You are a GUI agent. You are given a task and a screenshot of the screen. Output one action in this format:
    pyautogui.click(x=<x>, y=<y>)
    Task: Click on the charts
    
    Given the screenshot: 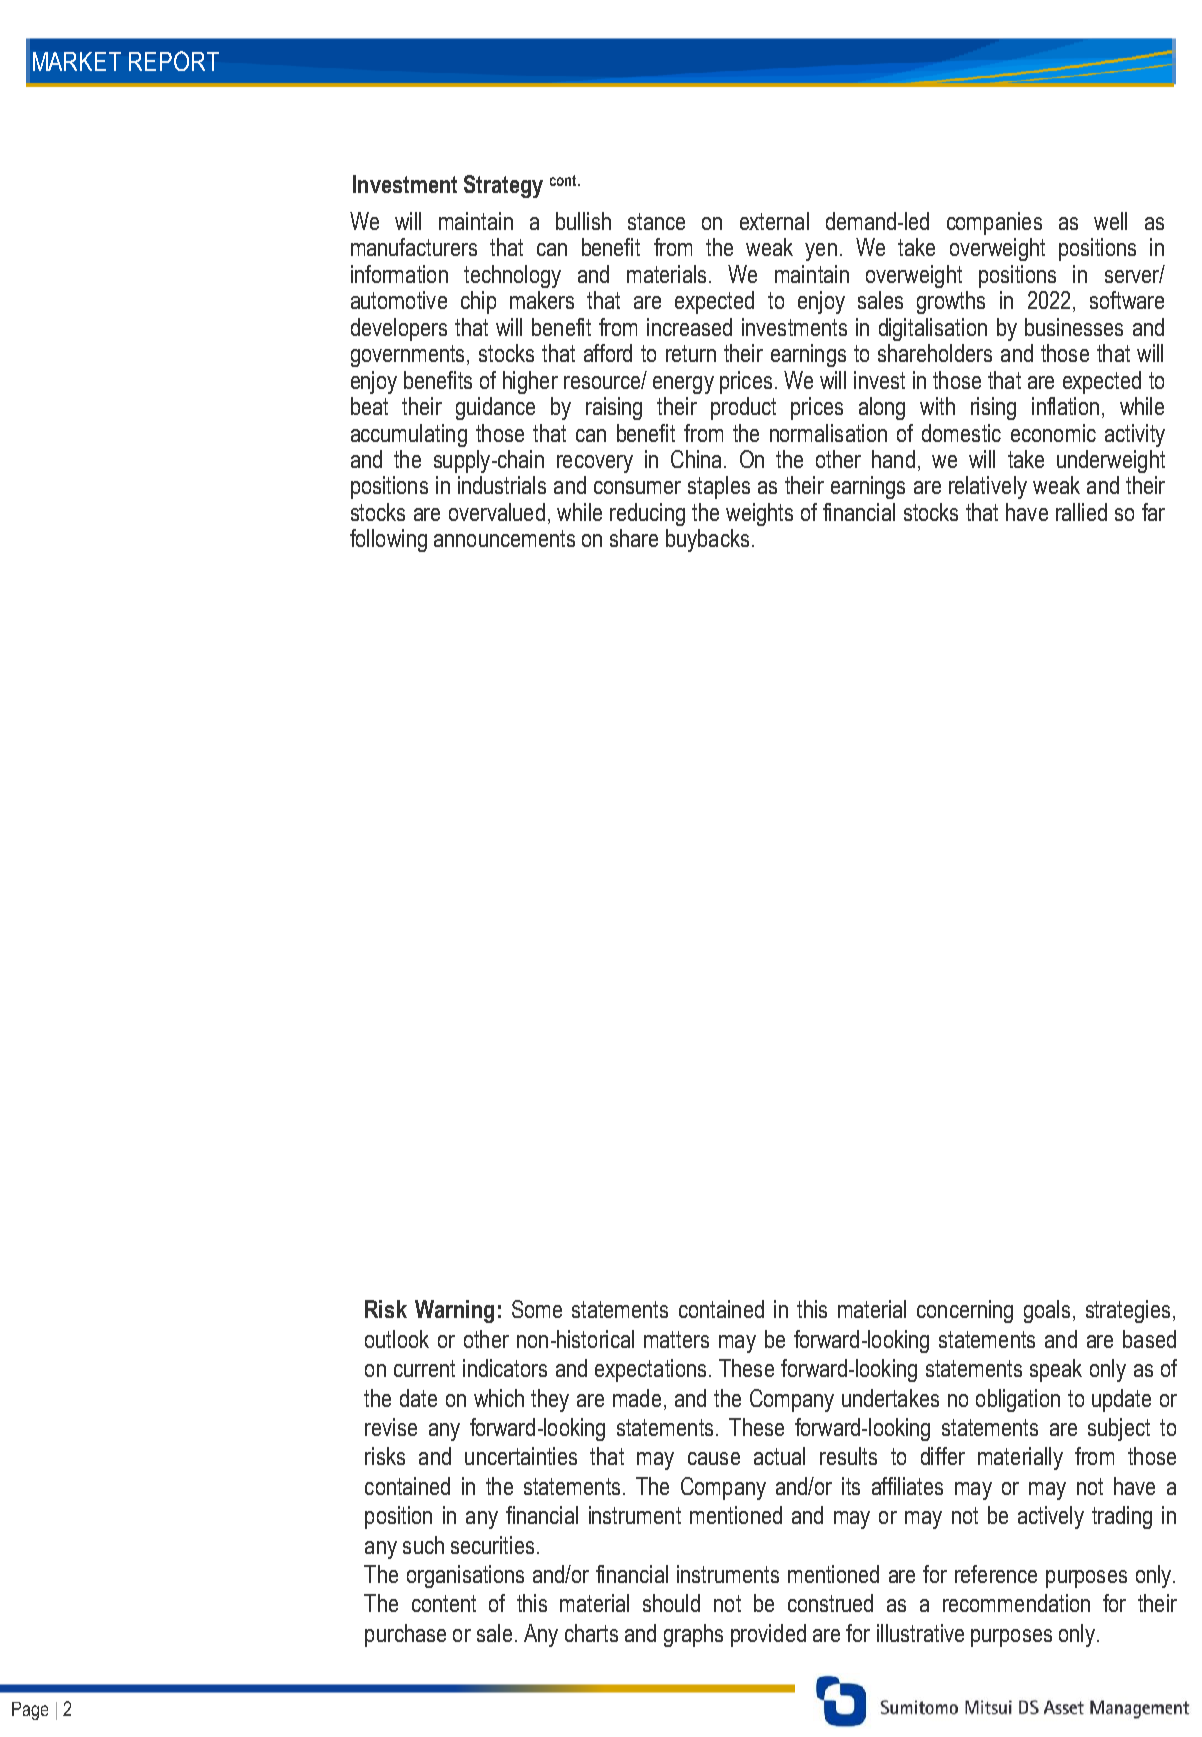 What is the action you would take?
    pyautogui.click(x=591, y=1633)
